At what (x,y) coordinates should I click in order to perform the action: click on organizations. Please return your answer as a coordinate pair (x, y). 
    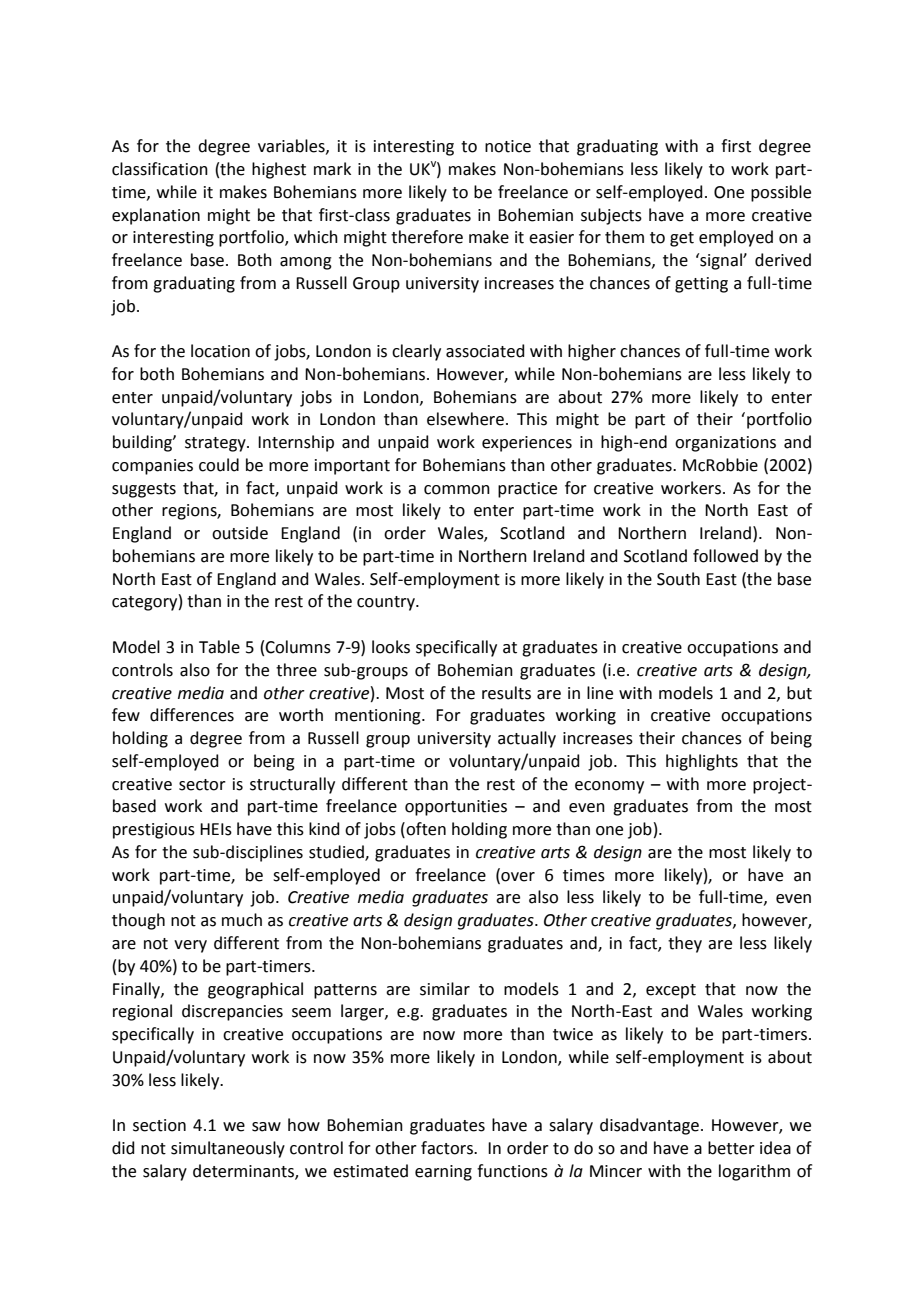
    Looking at the image, I should click on (725, 444).
